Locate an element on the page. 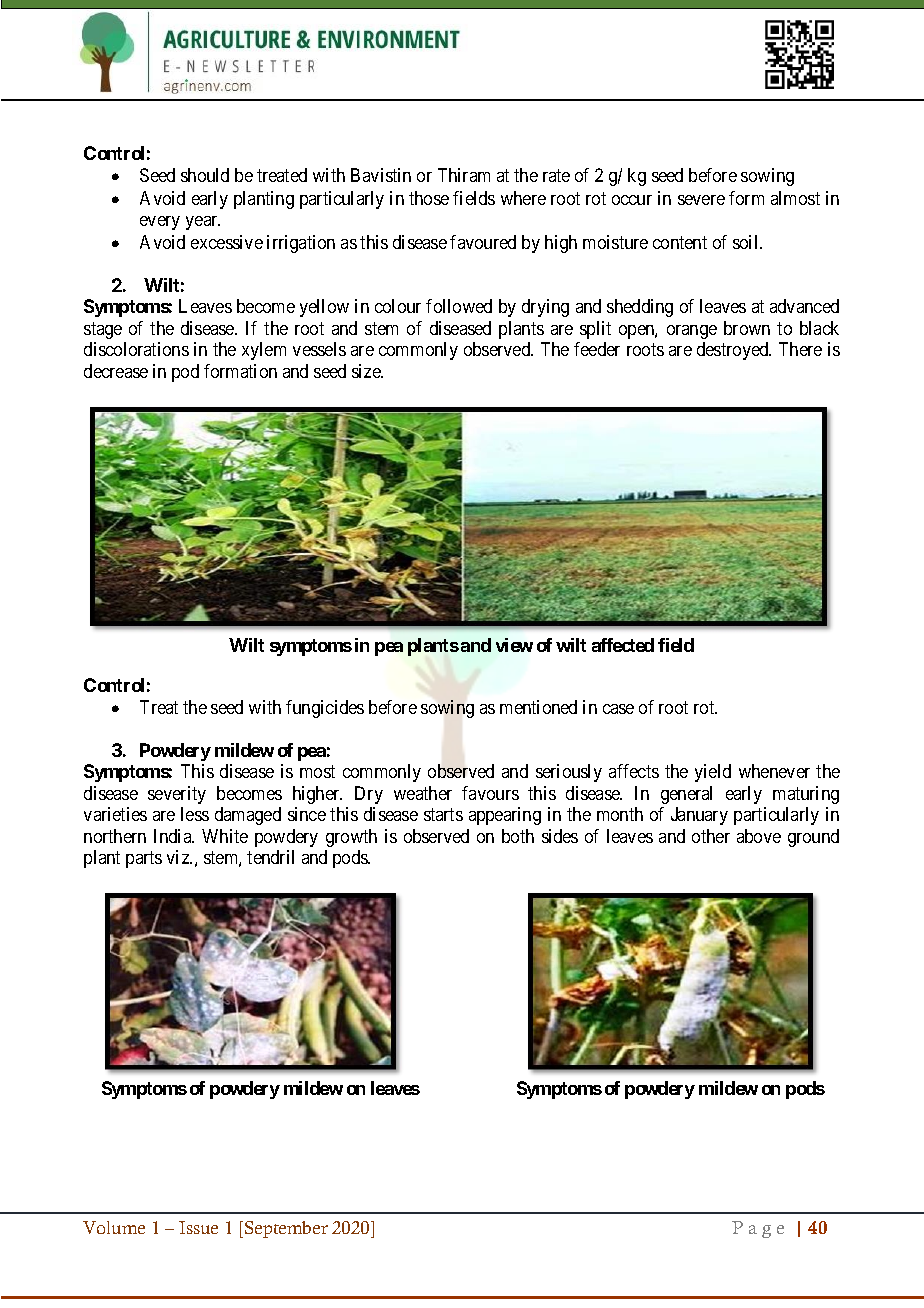 This page has width=924, height=1308. yield is located at coordinates (713, 773).
